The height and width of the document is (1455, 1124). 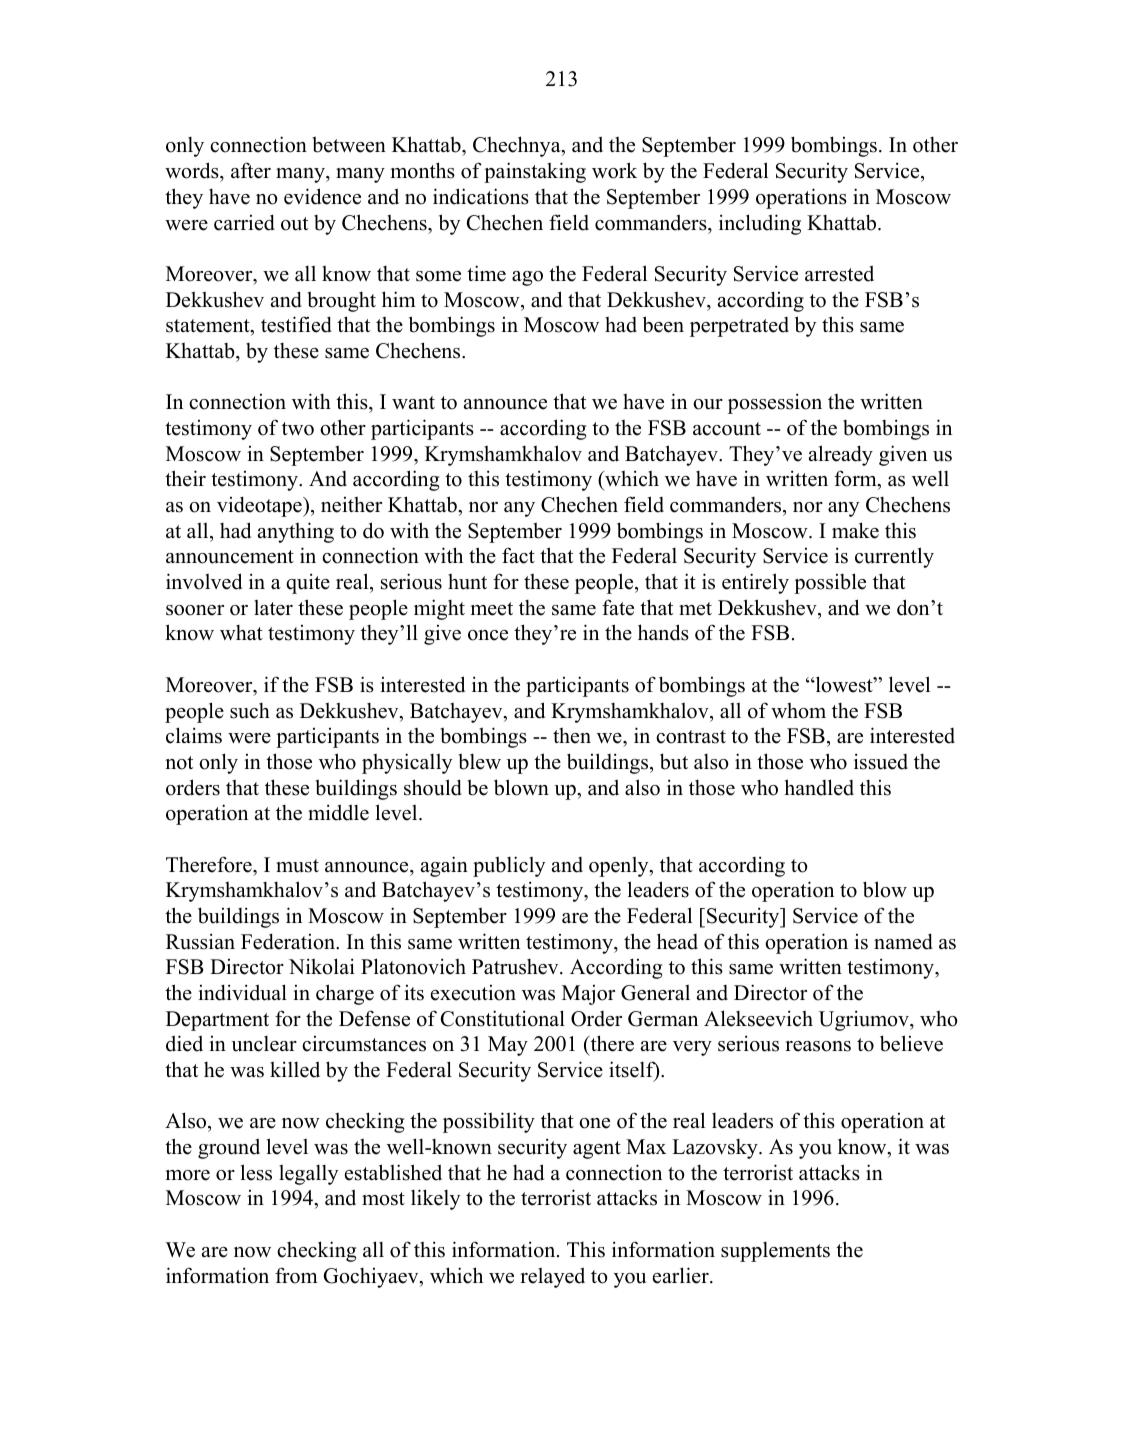 What do you see at coordinates (250, 711) in the document?
I see `such` at bounding box center [250, 711].
